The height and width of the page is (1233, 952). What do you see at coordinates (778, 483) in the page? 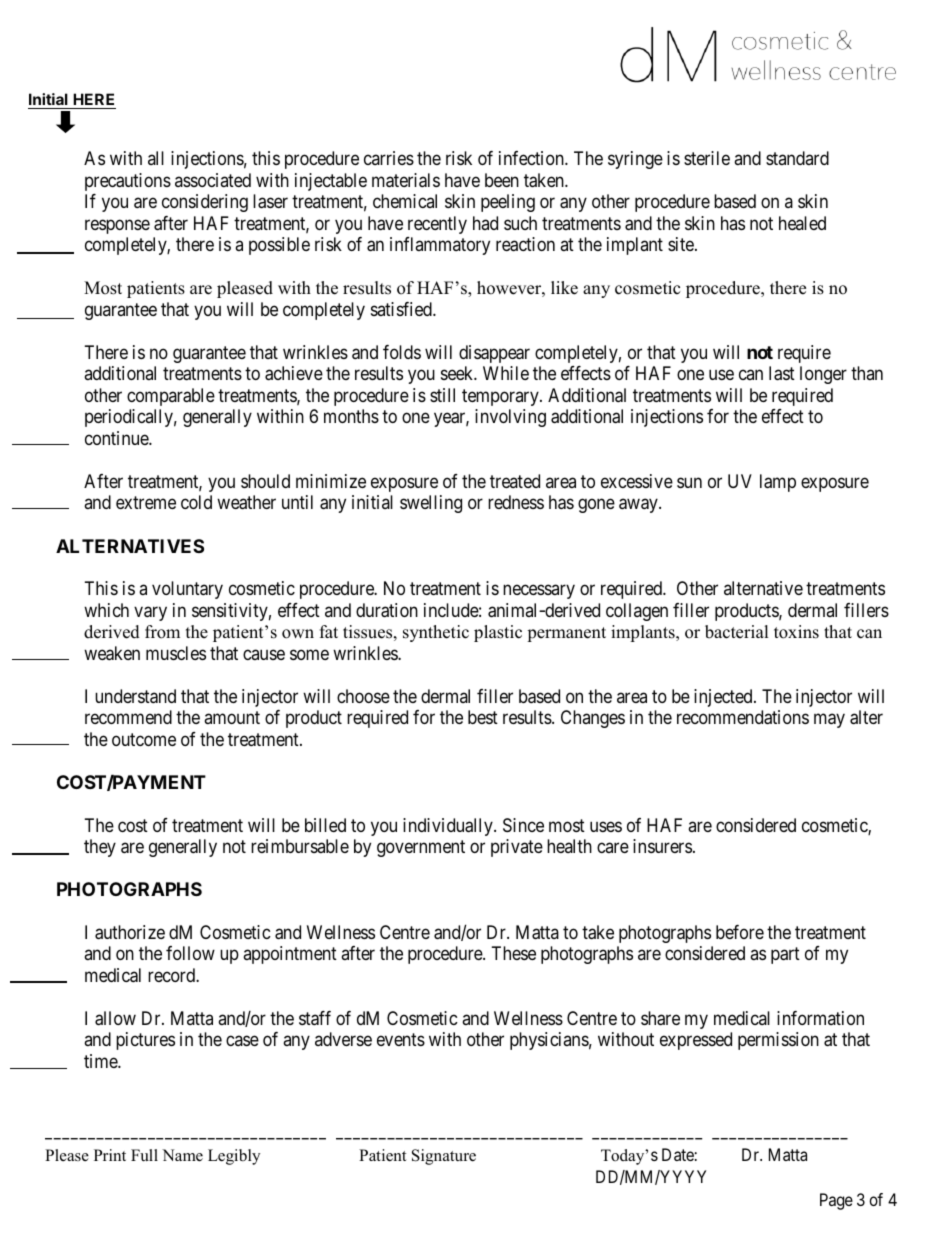
I see `lamp` at bounding box center [778, 483].
